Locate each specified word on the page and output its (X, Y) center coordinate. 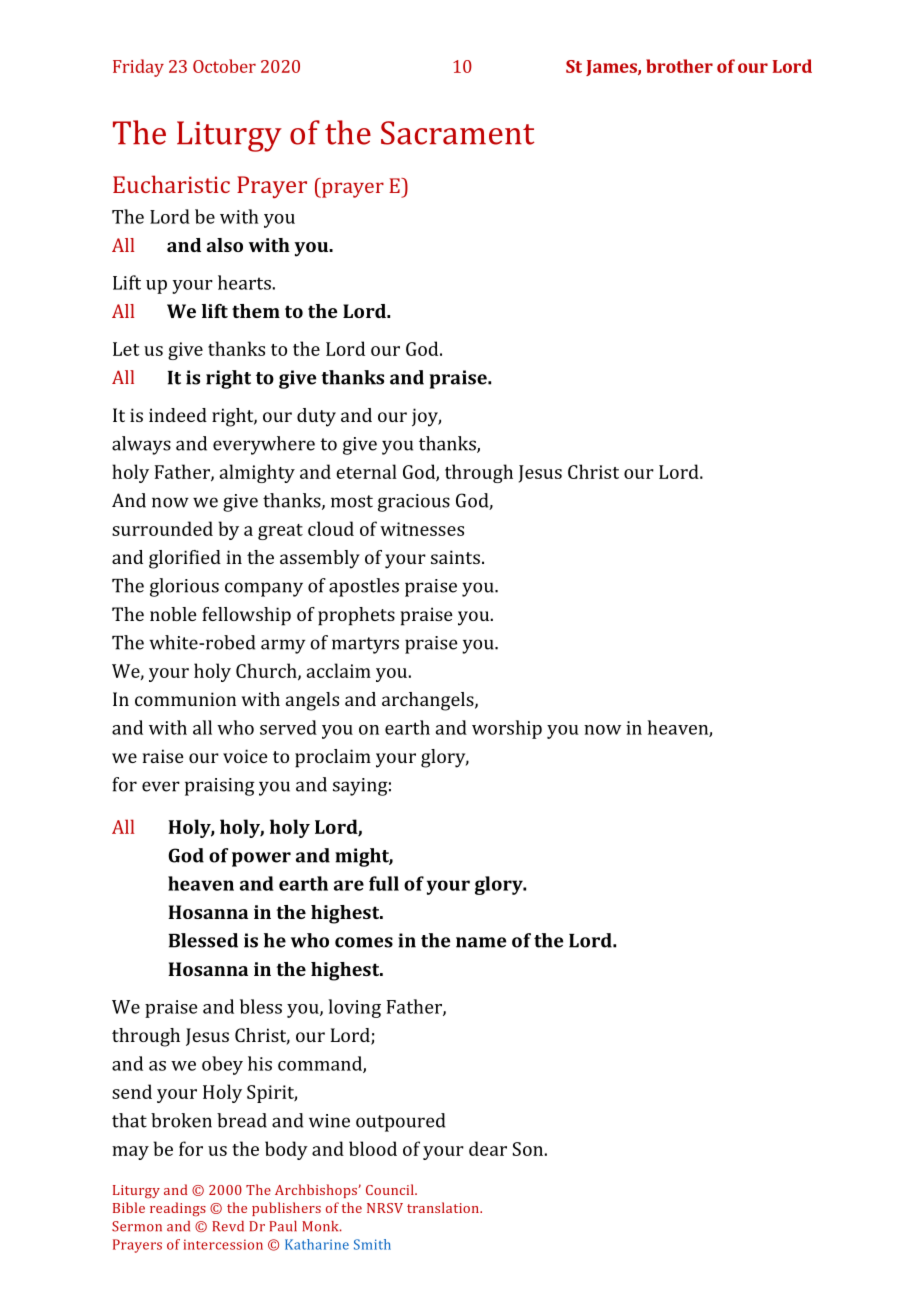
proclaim (333, 758)
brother (679, 66)
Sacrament (457, 133)
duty (316, 417)
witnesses (422, 529)
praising (220, 787)
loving (355, 1008)
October (224, 66)
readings (178, 1209)
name (481, 942)
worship (507, 729)
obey (222, 1065)
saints (455, 557)
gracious (414, 503)
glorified (185, 559)
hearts (244, 282)
